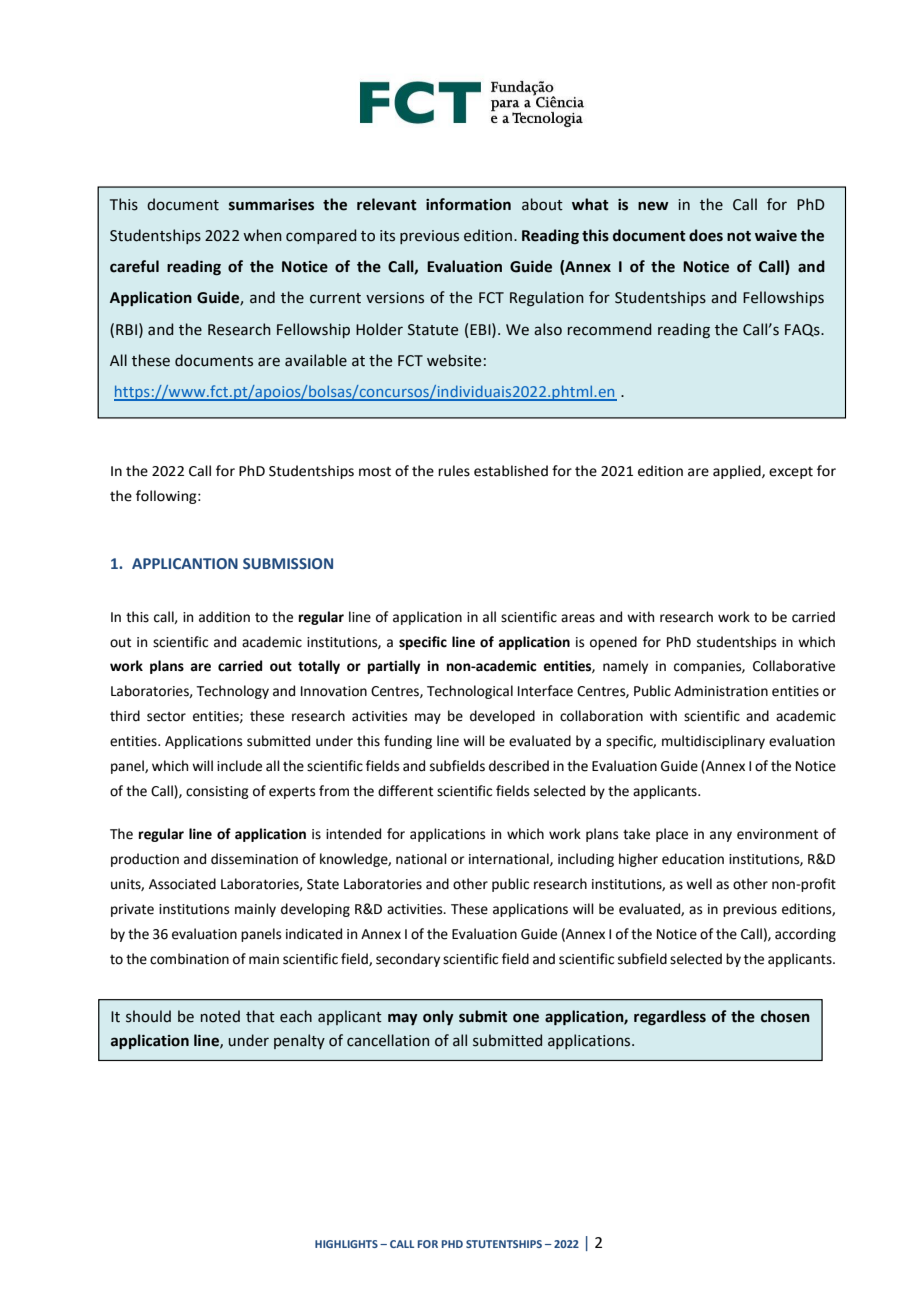  I want to click on developed, so click(502, 717).
